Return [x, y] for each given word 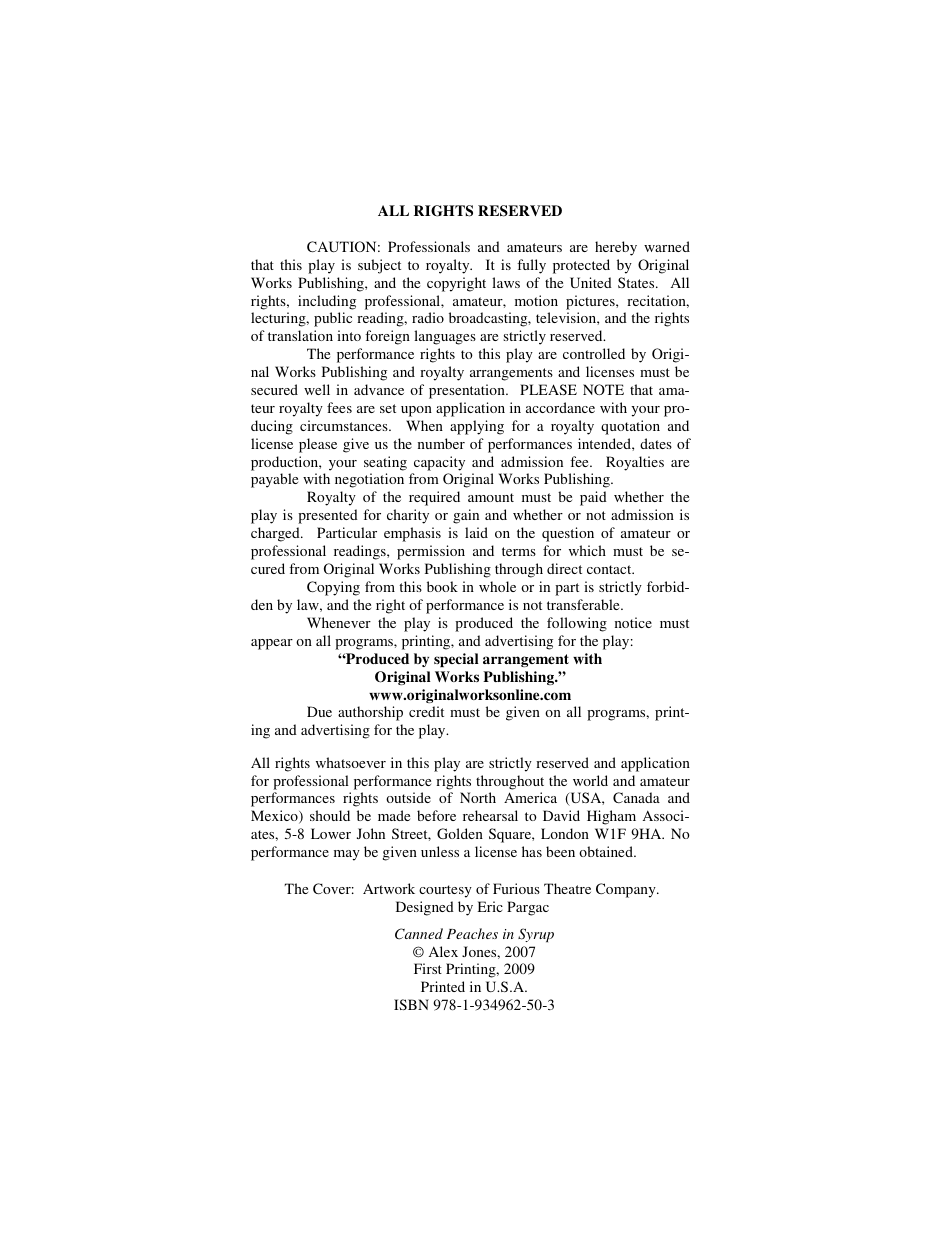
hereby [616, 248]
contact [610, 569]
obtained [607, 851]
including [327, 302]
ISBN [411, 1004]
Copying [333, 588]
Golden [460, 833]
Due [319, 711]
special [456, 660]
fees [339, 407]
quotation [630, 427]
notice [633, 622]
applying [477, 427]
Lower [331, 833]
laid [476, 532]
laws [506, 282]
